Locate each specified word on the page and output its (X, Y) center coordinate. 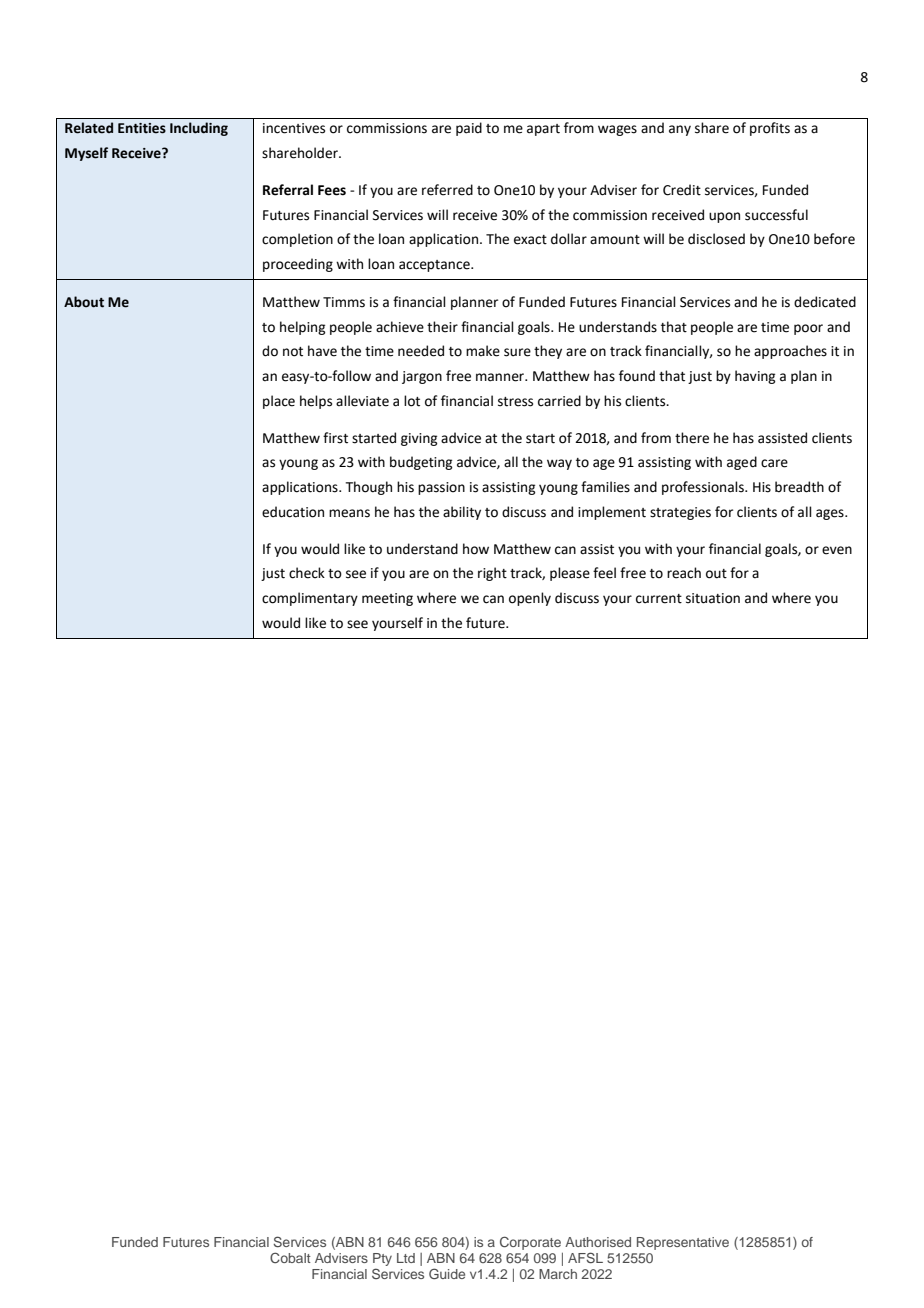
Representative (683, 1243)
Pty (382, 1259)
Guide (447, 1273)
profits (770, 129)
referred (447, 190)
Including (199, 129)
